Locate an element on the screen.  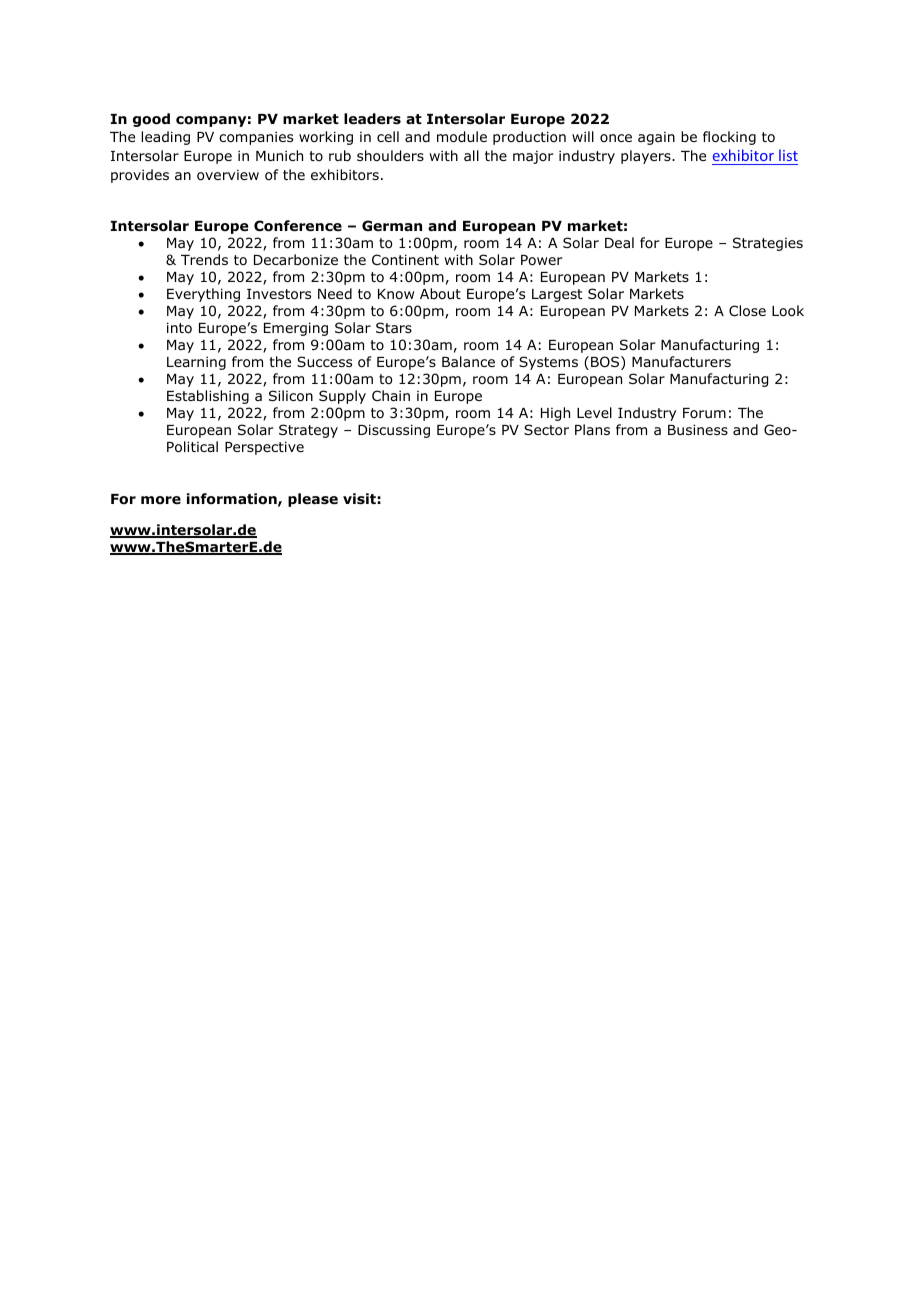
Learning is located at coordinates (196, 363).
